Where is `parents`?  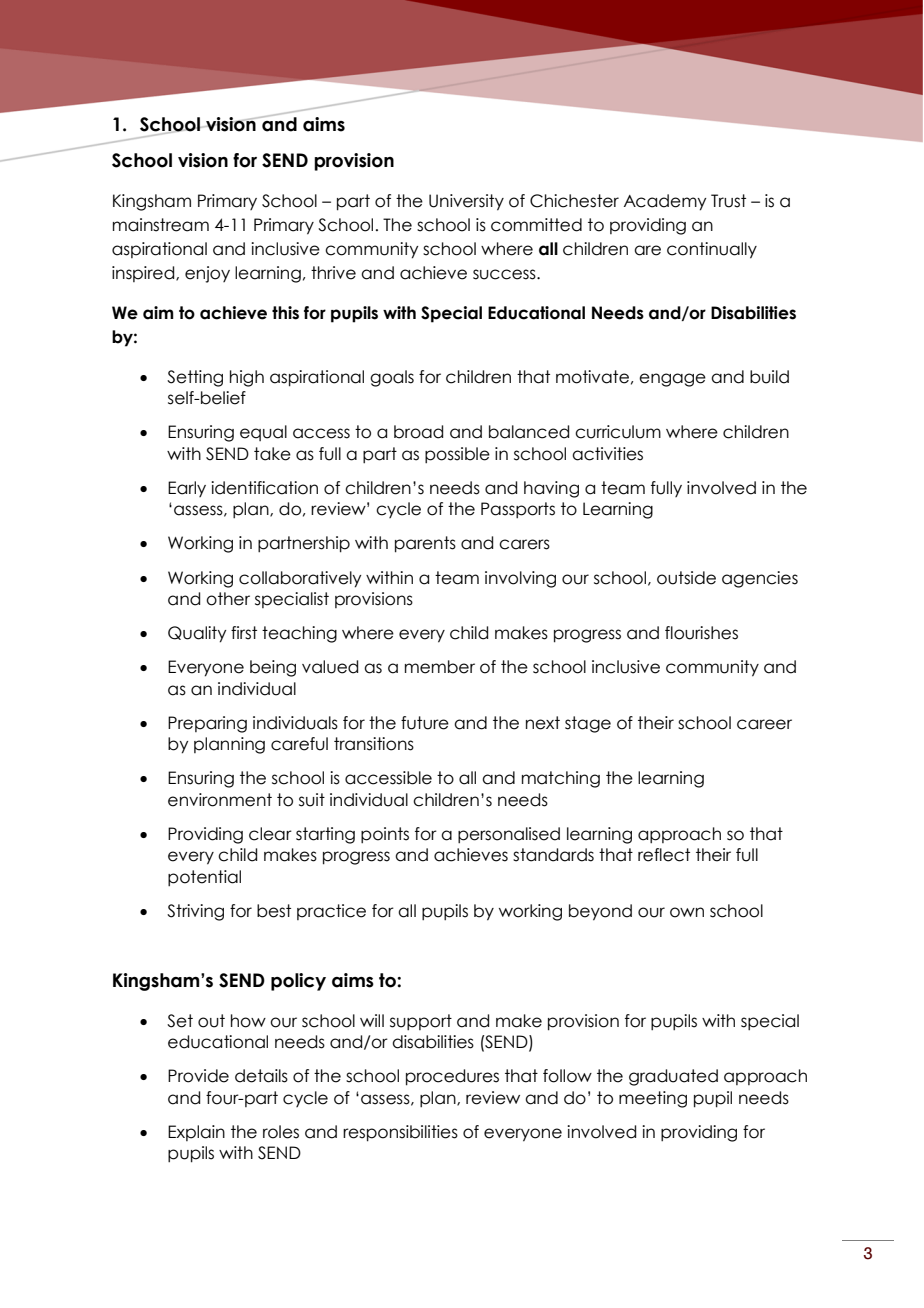
parents is located at coordinates (425, 544).
